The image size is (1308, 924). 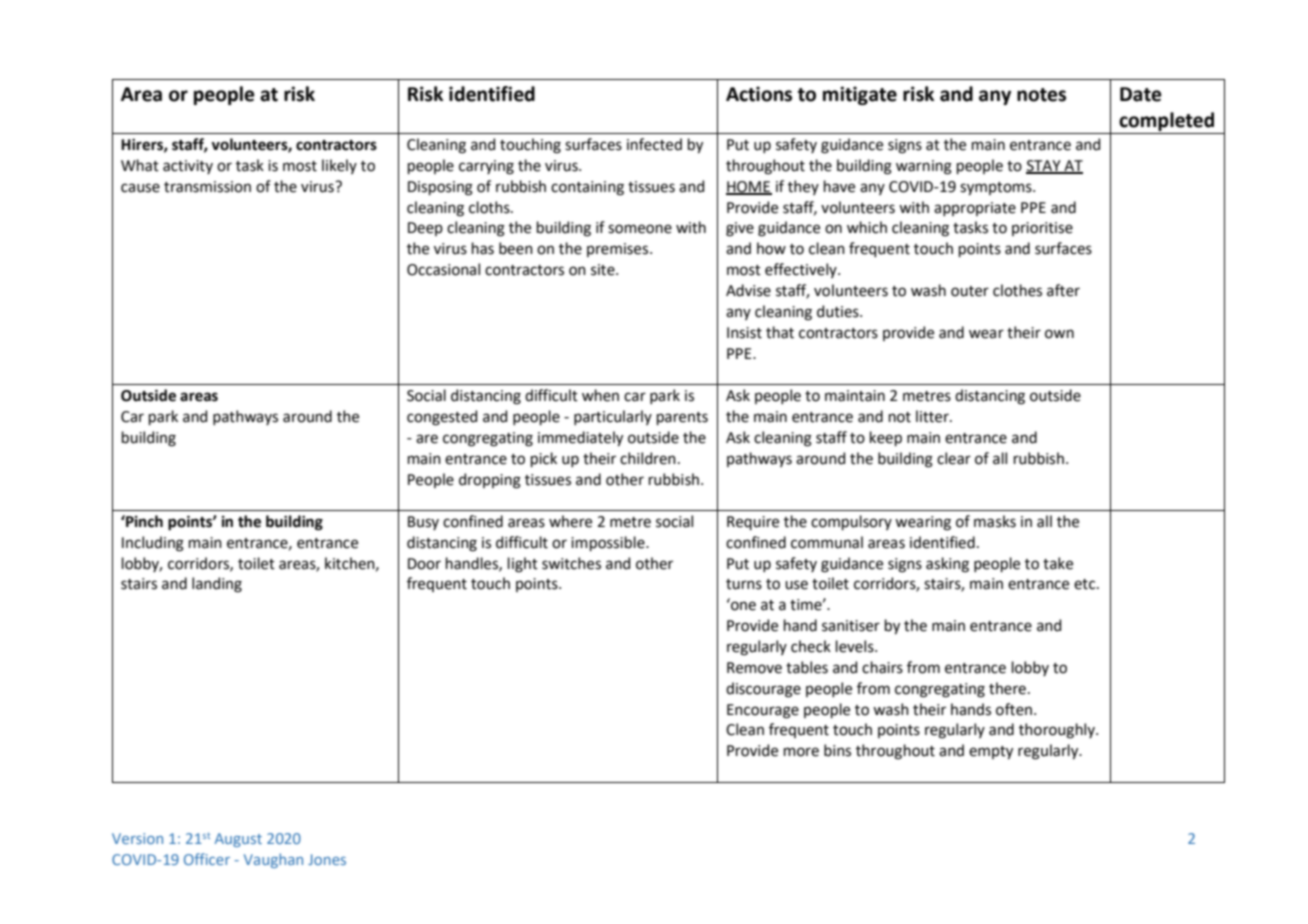 I want to click on August, so click(x=238, y=840).
